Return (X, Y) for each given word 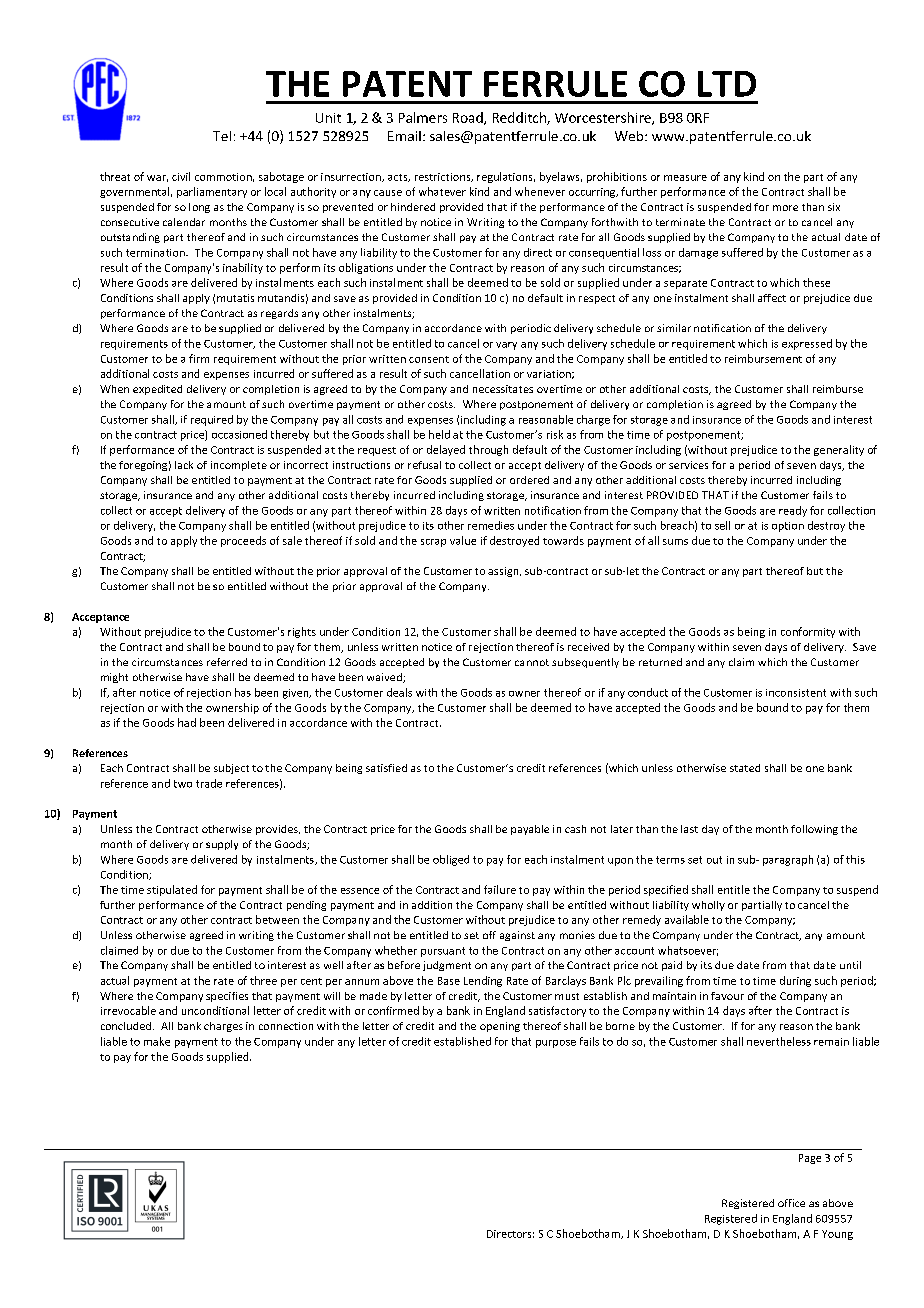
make (157, 1041)
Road (469, 118)
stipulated (172, 890)
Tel (222, 136)
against (517, 936)
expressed (807, 344)
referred (227, 662)
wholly (708, 906)
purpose (556, 1044)
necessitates (503, 389)
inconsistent (796, 693)
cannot (532, 662)
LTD (727, 84)
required (212, 420)
